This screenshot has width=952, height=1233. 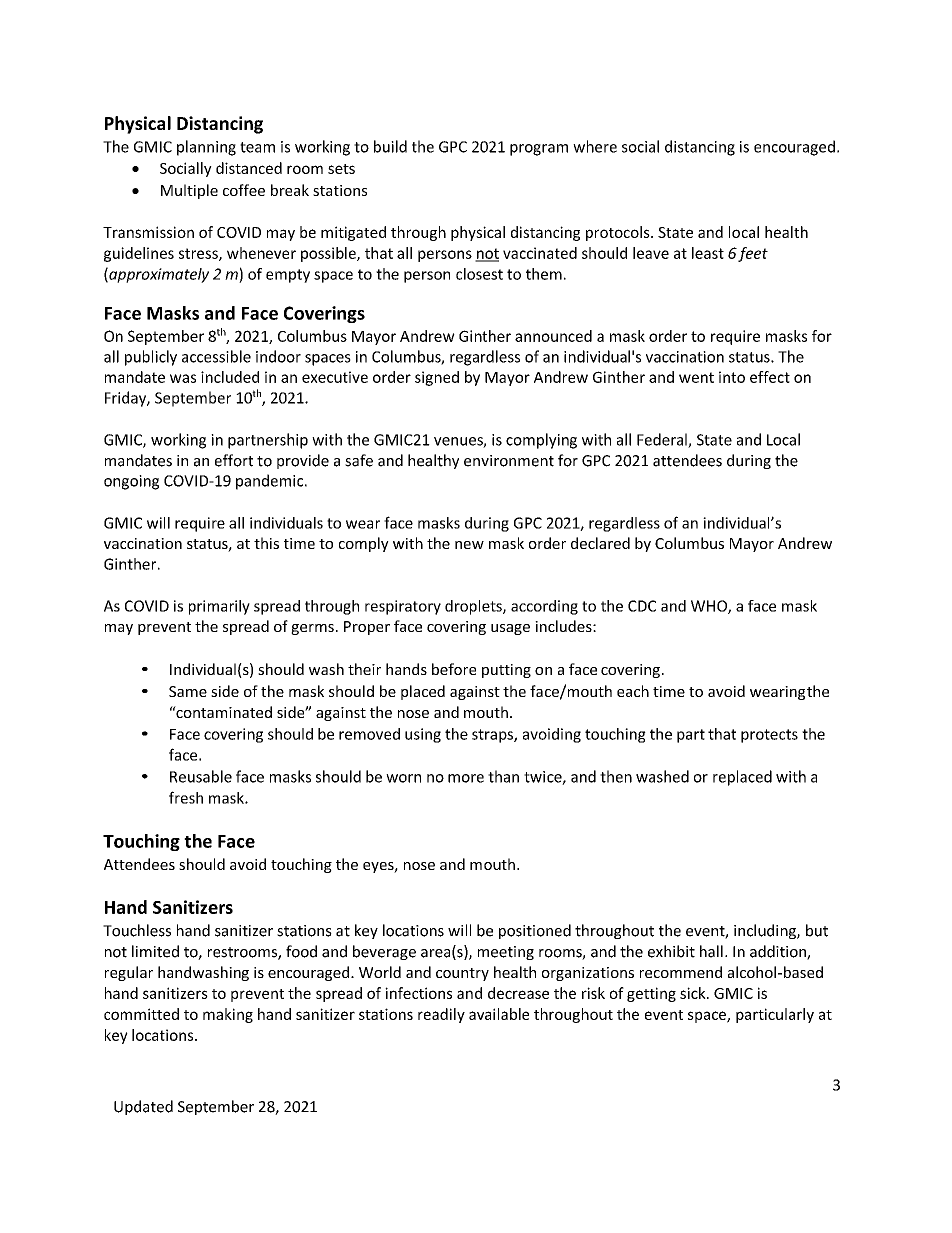 I want to click on Updated, so click(x=143, y=1107).
